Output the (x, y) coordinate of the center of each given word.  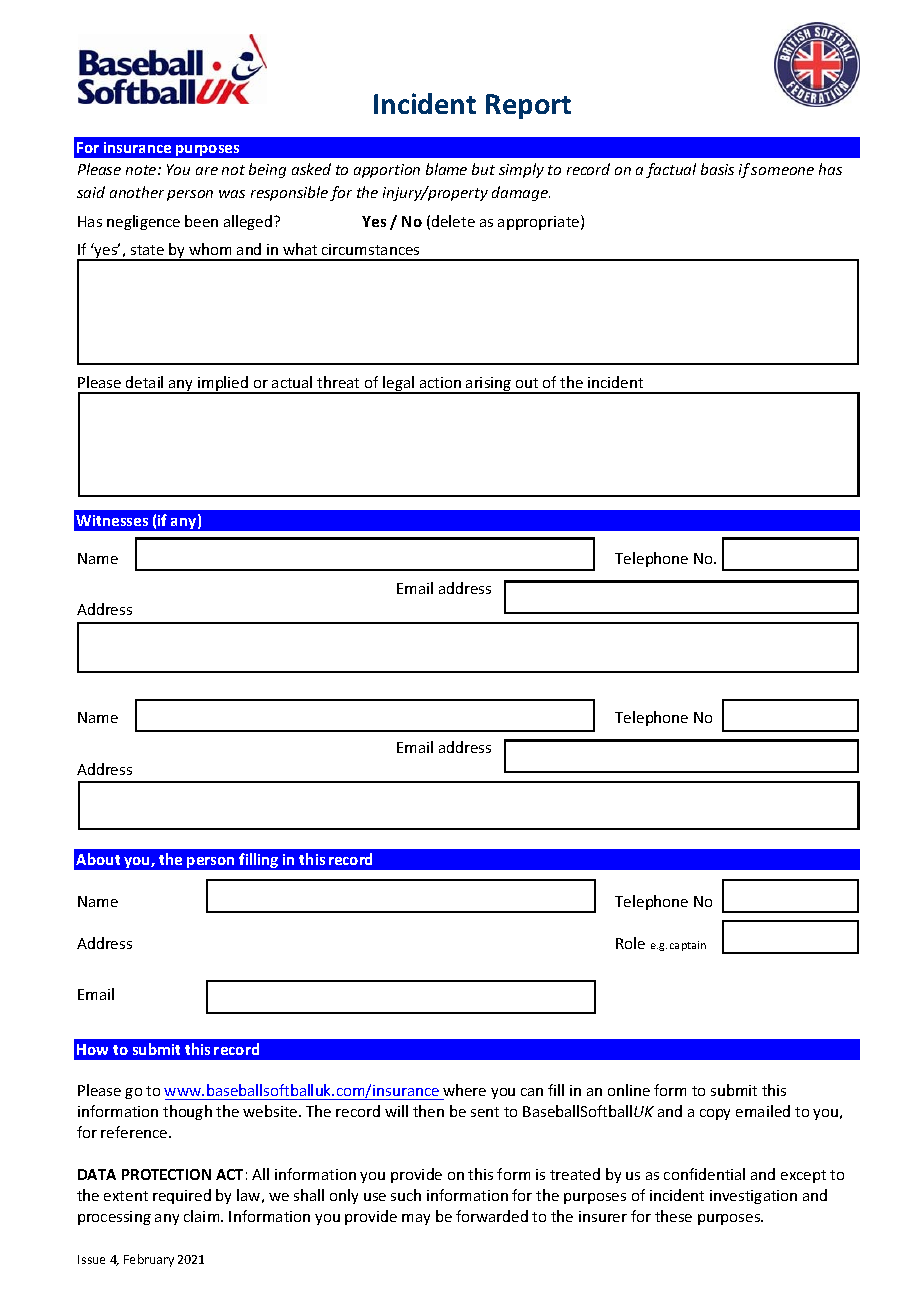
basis (717, 169)
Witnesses (112, 520)
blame (446, 169)
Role (630, 943)
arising (489, 385)
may (416, 1219)
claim (203, 1216)
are (207, 171)
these (673, 1216)
